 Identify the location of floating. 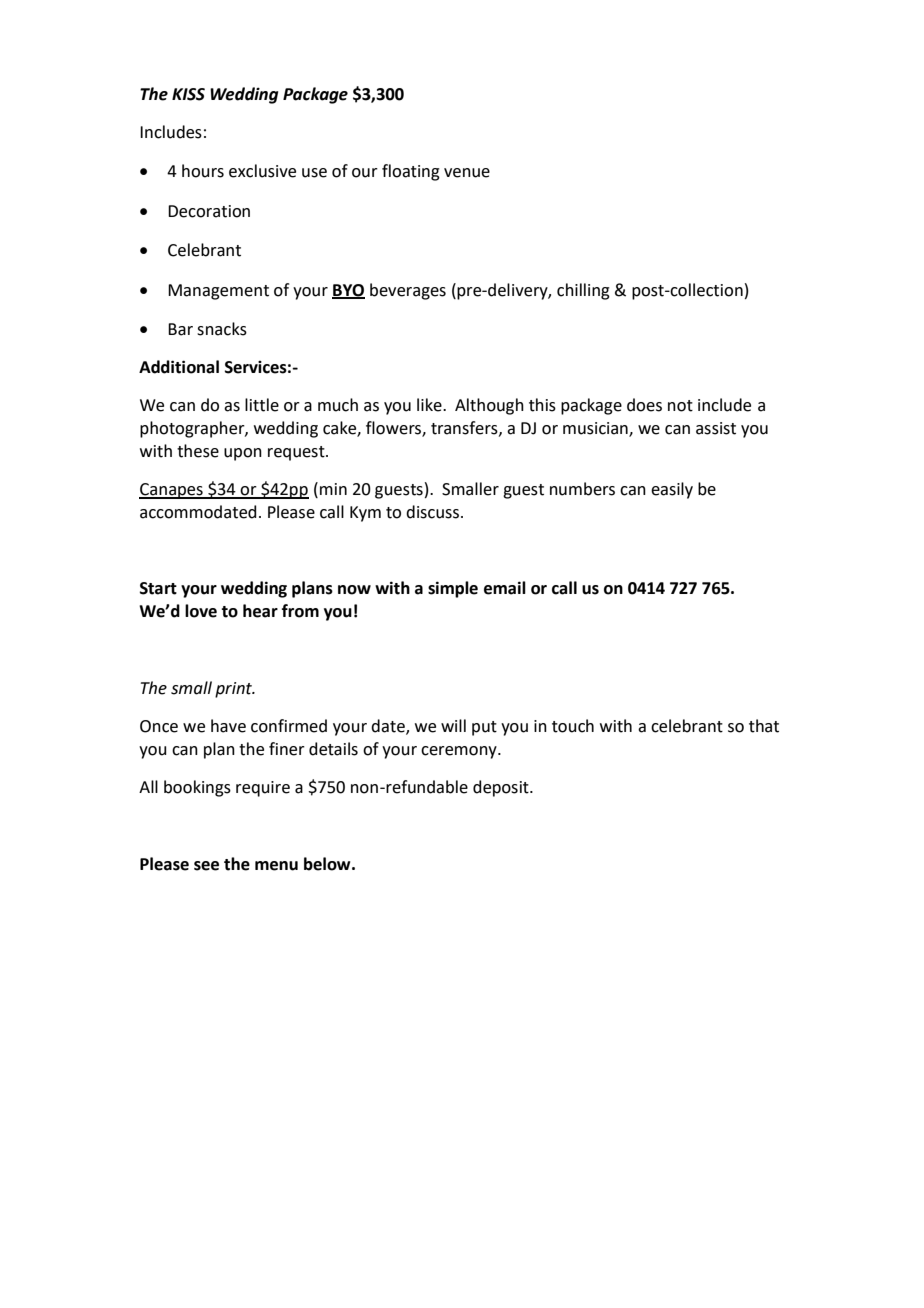
(411, 172).
